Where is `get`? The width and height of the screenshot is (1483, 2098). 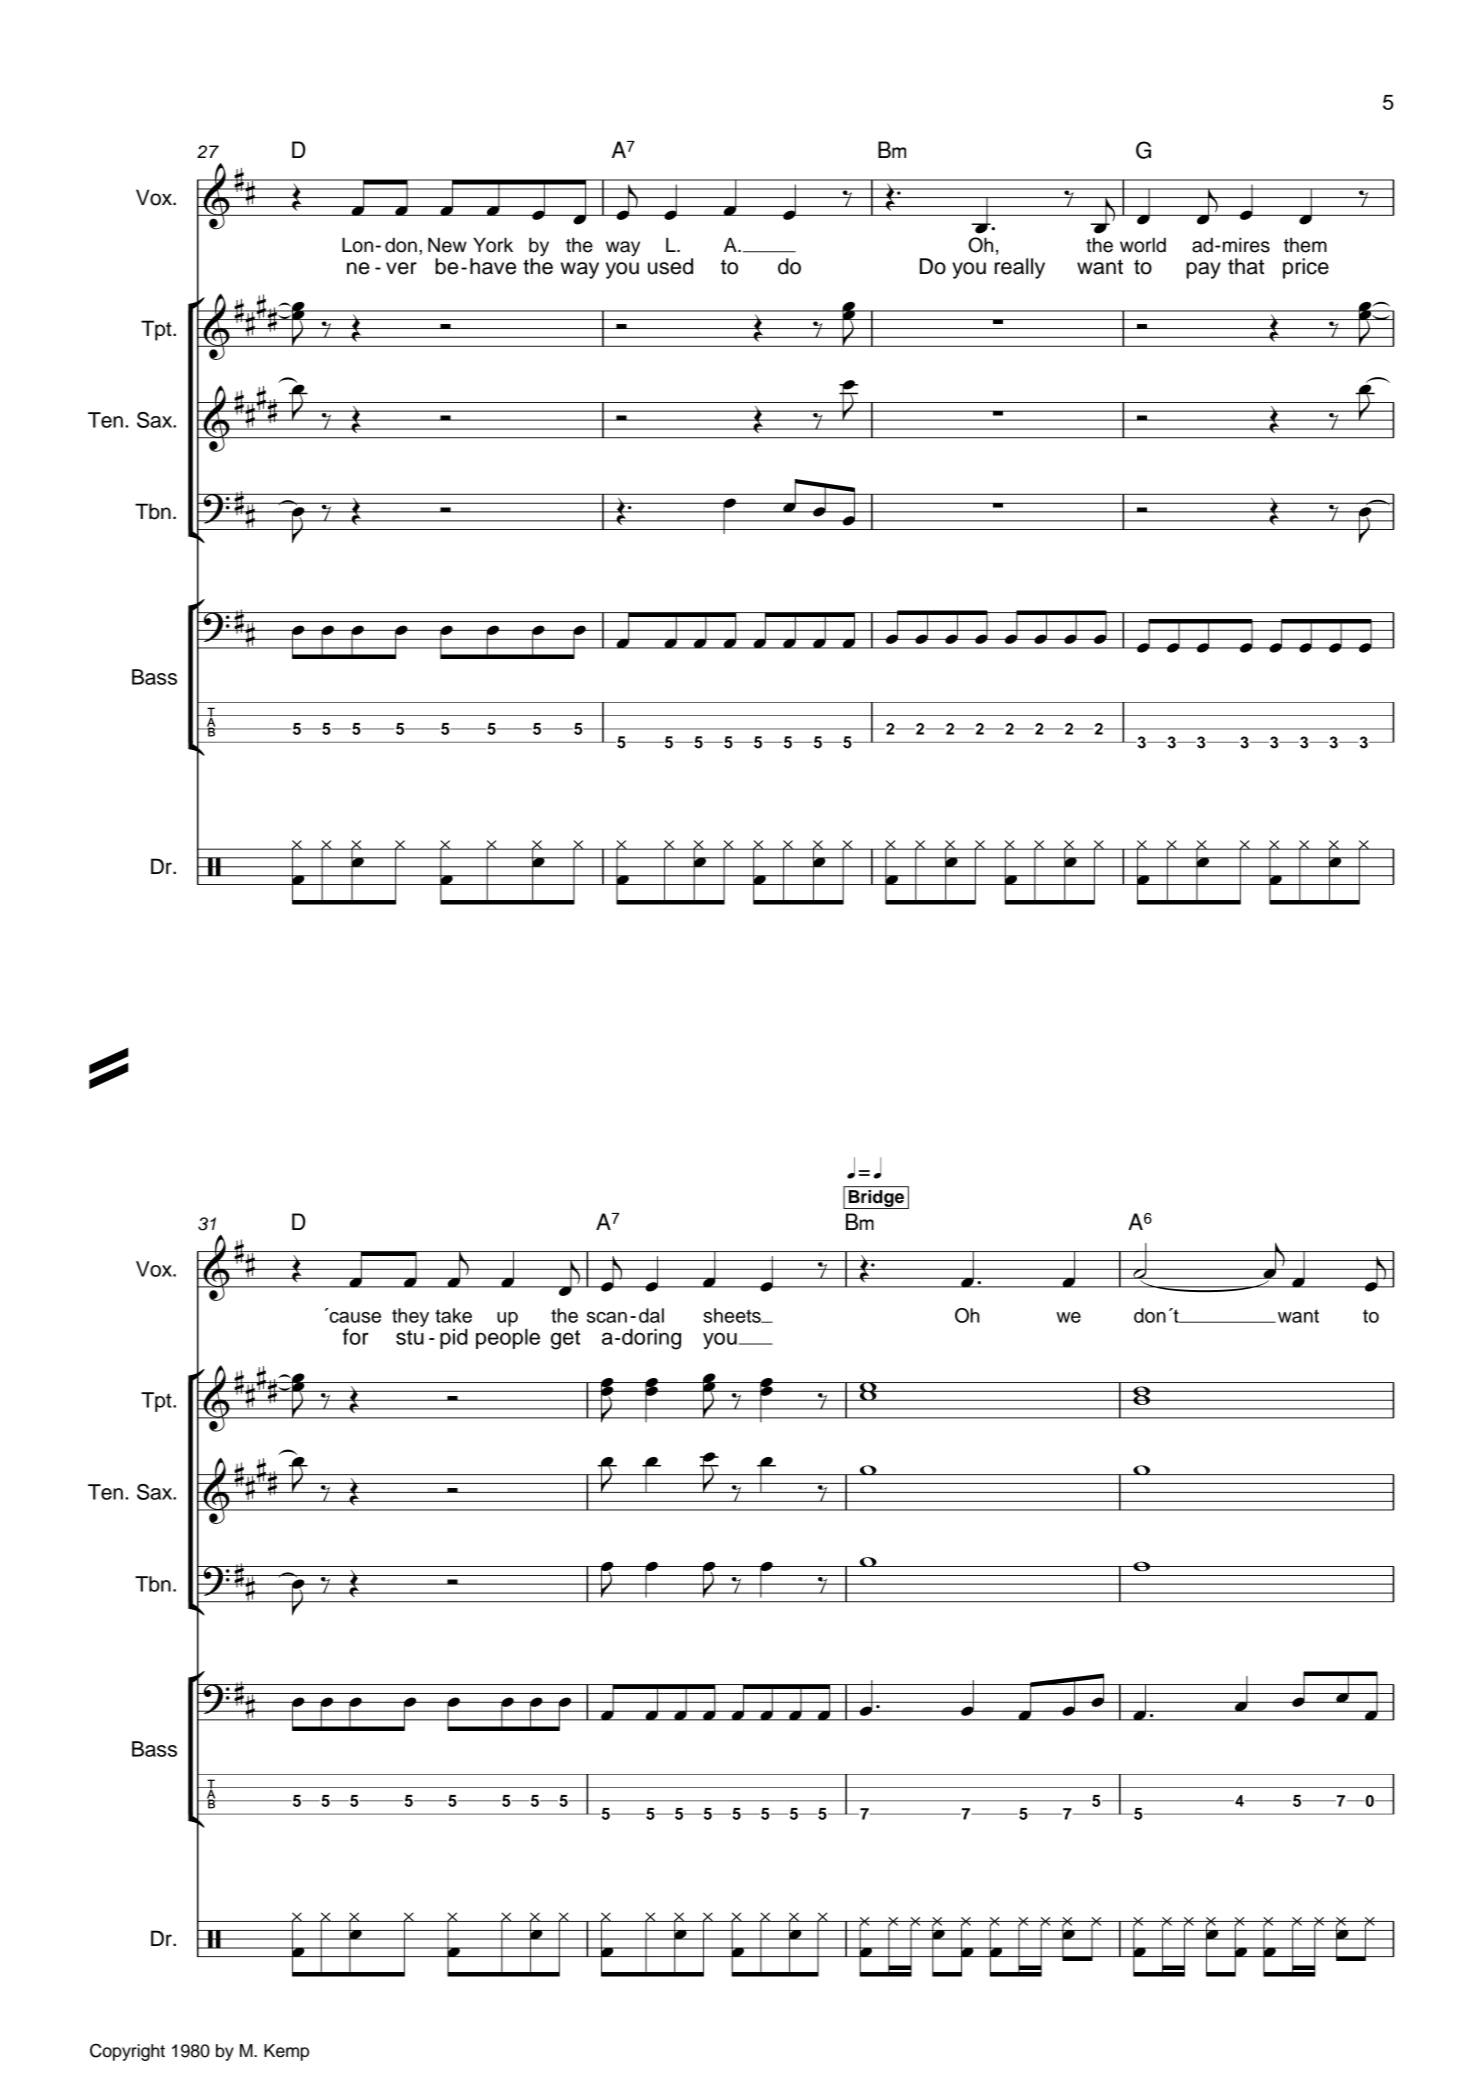 get is located at coordinates (565, 1340).
